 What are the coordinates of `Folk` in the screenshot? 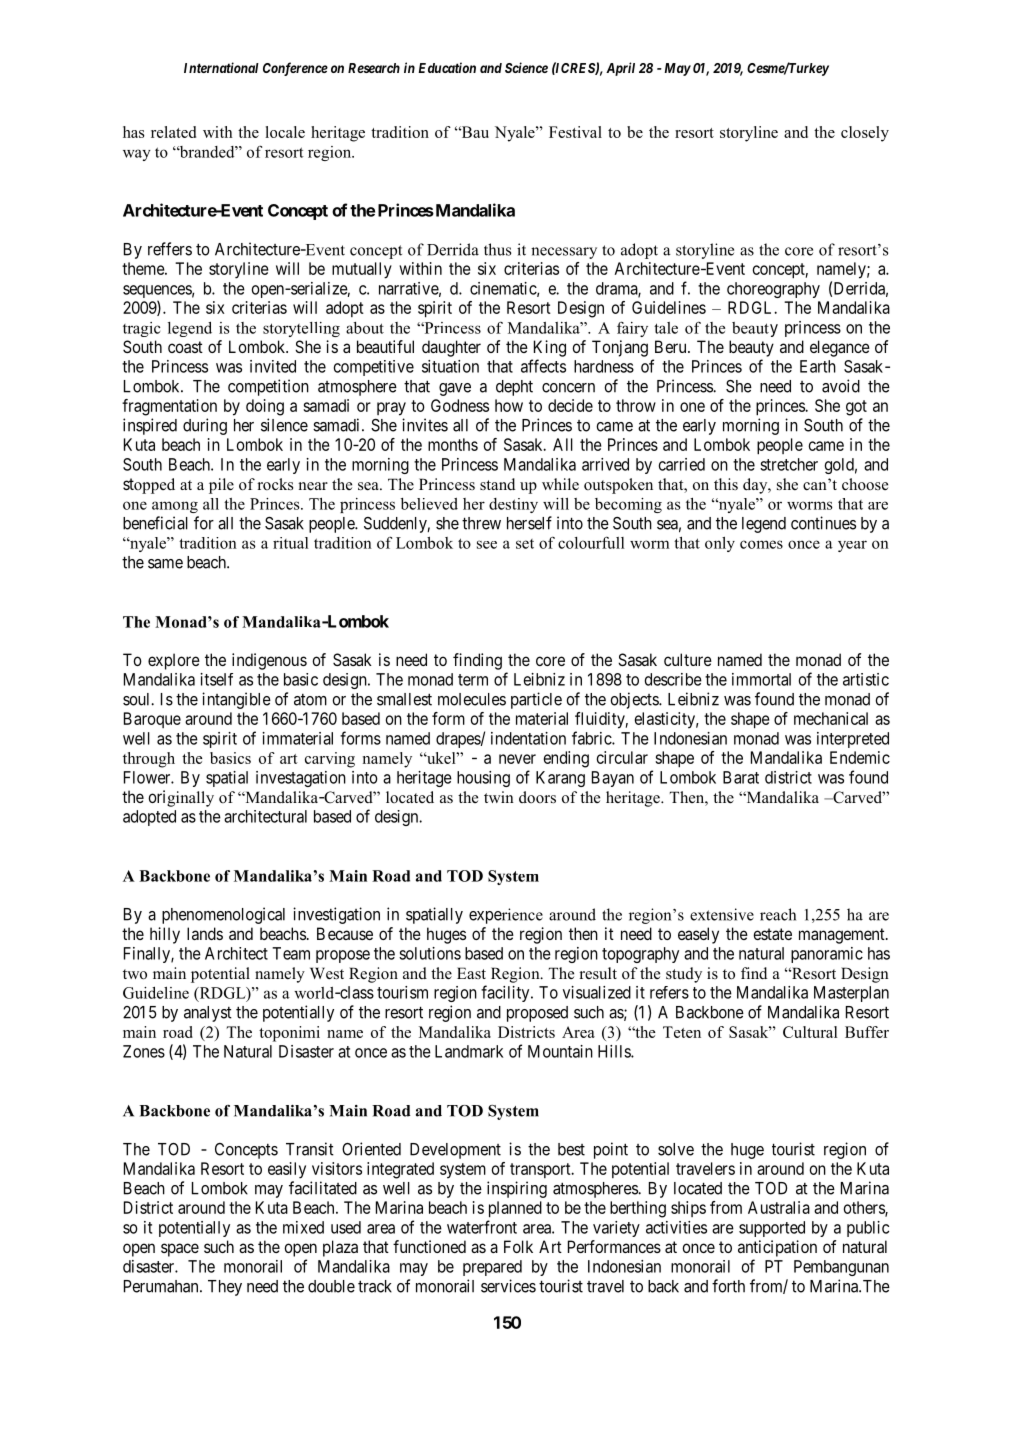 It's located at (518, 1246).
